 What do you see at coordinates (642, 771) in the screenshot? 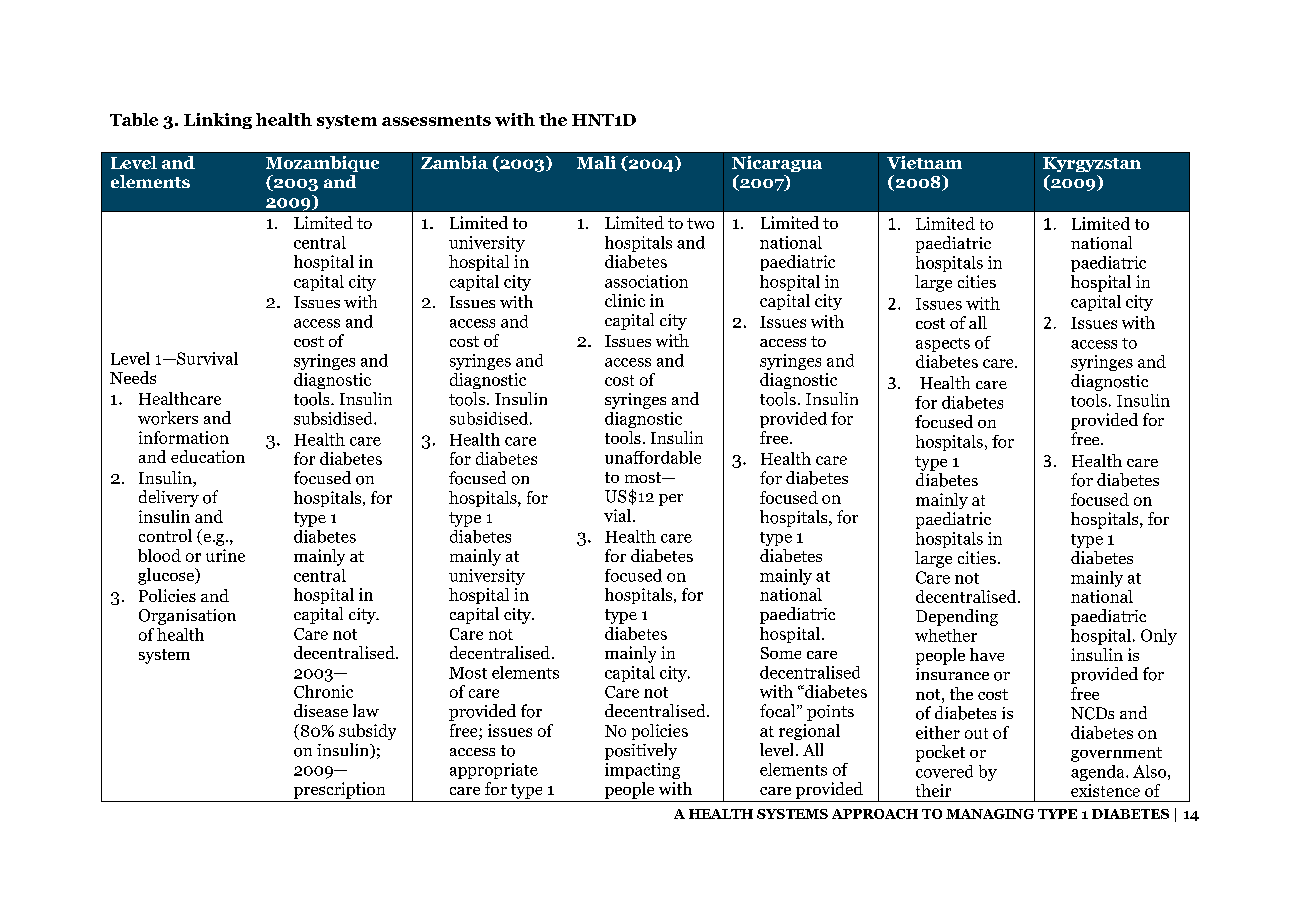
I see `impacting` at bounding box center [642, 771].
